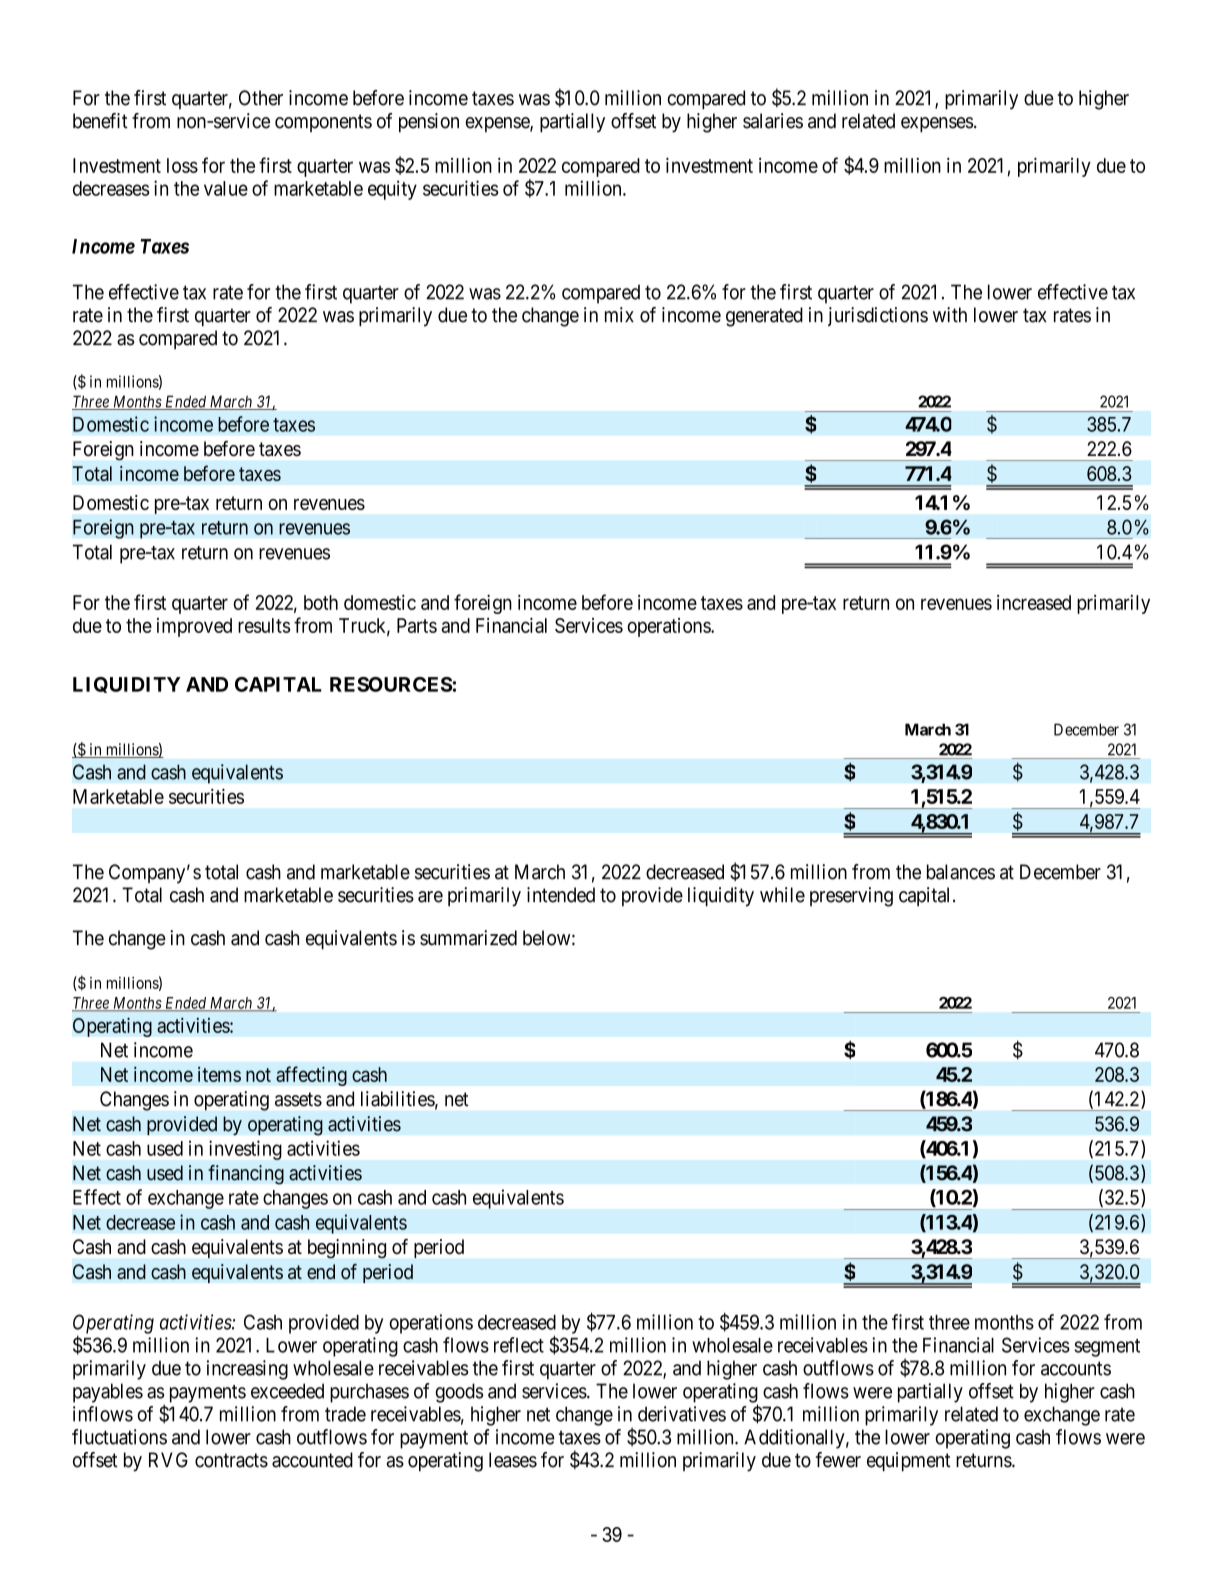 The height and width of the screenshot is (1582, 1223). Describe the element at coordinates (909, 1462) in the screenshot. I see `equipment` at that location.
